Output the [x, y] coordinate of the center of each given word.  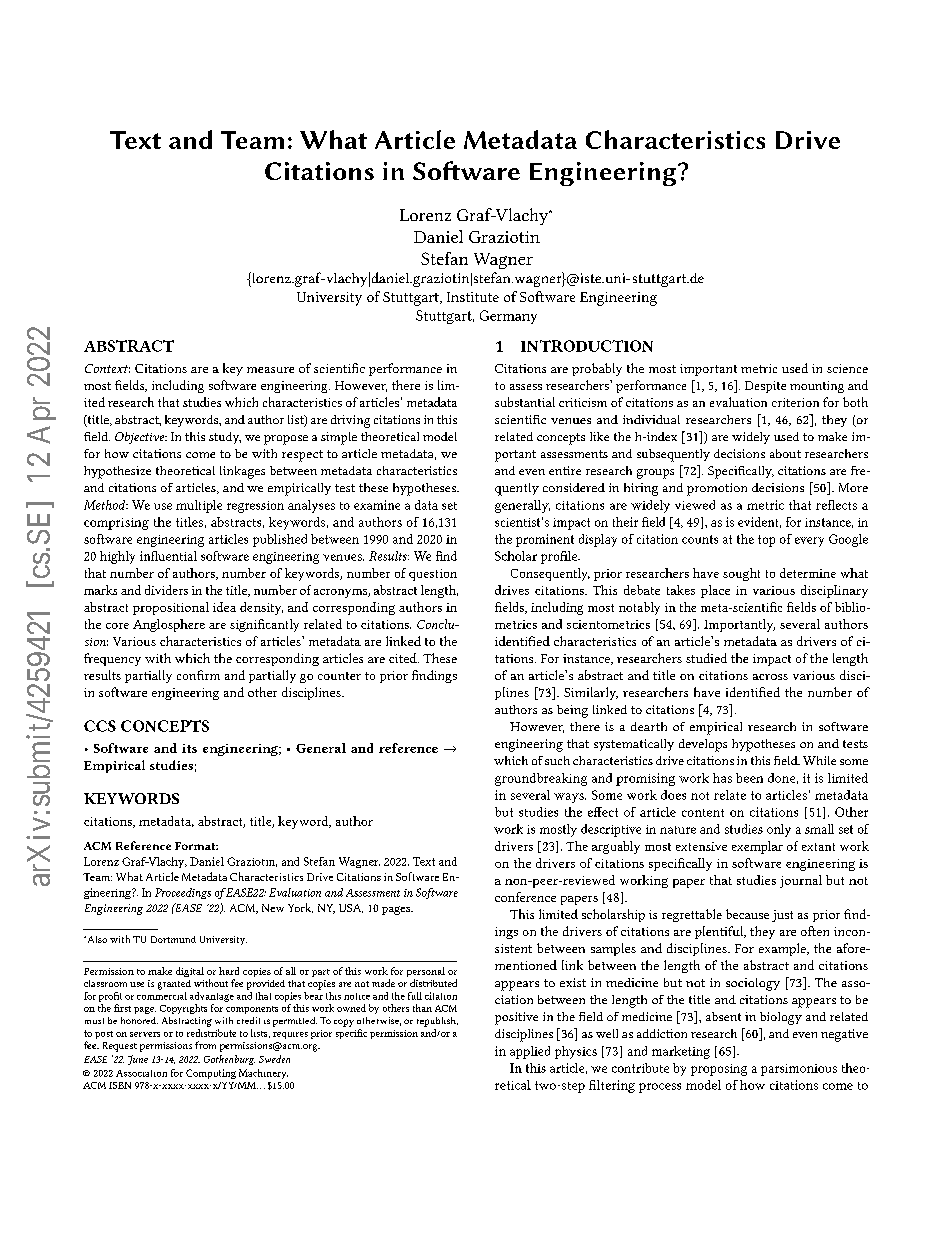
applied [530, 1052]
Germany [508, 317]
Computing [211, 1074]
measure [270, 370]
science [847, 368]
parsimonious [799, 1070]
